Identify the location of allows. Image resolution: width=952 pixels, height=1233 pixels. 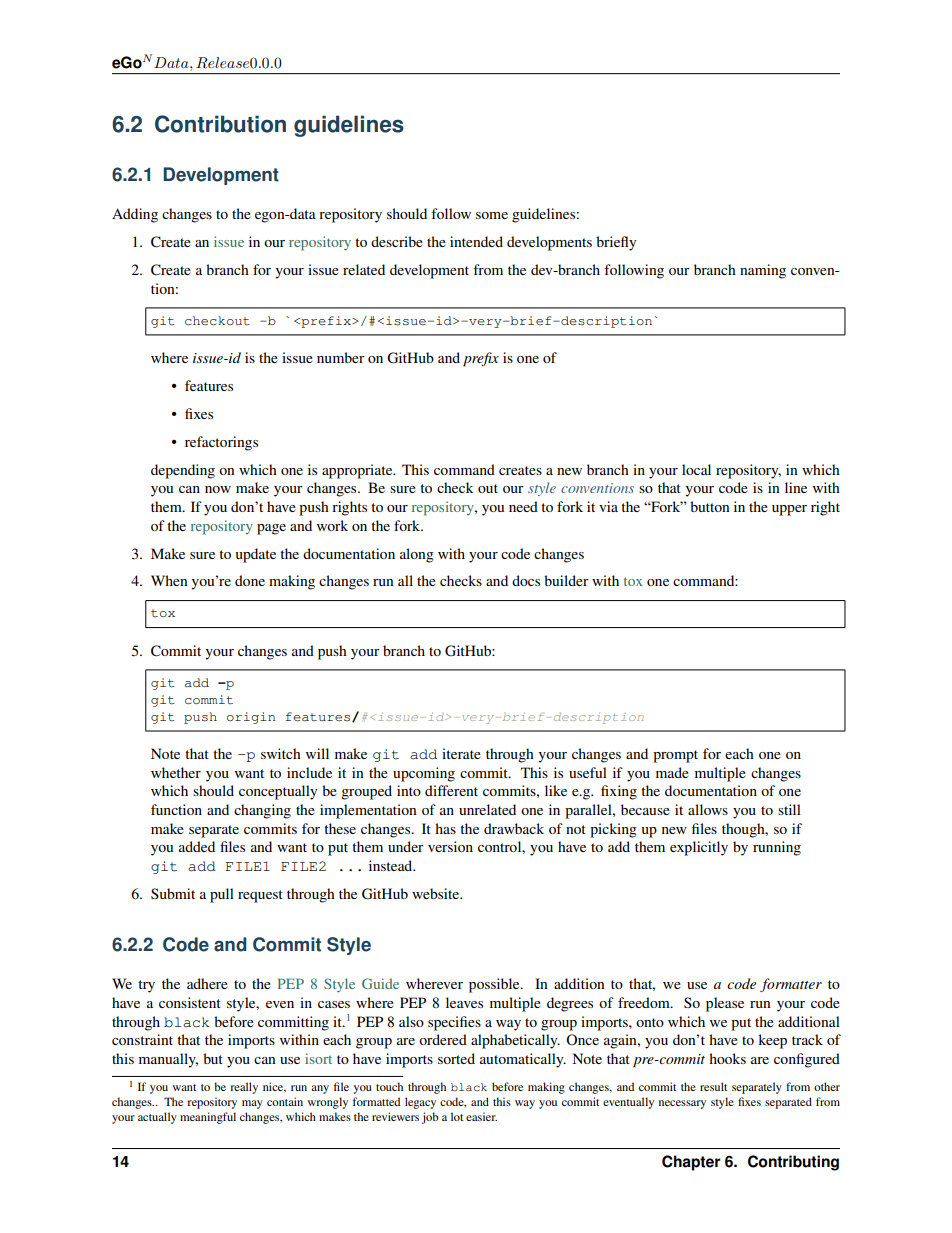
(708, 809).
